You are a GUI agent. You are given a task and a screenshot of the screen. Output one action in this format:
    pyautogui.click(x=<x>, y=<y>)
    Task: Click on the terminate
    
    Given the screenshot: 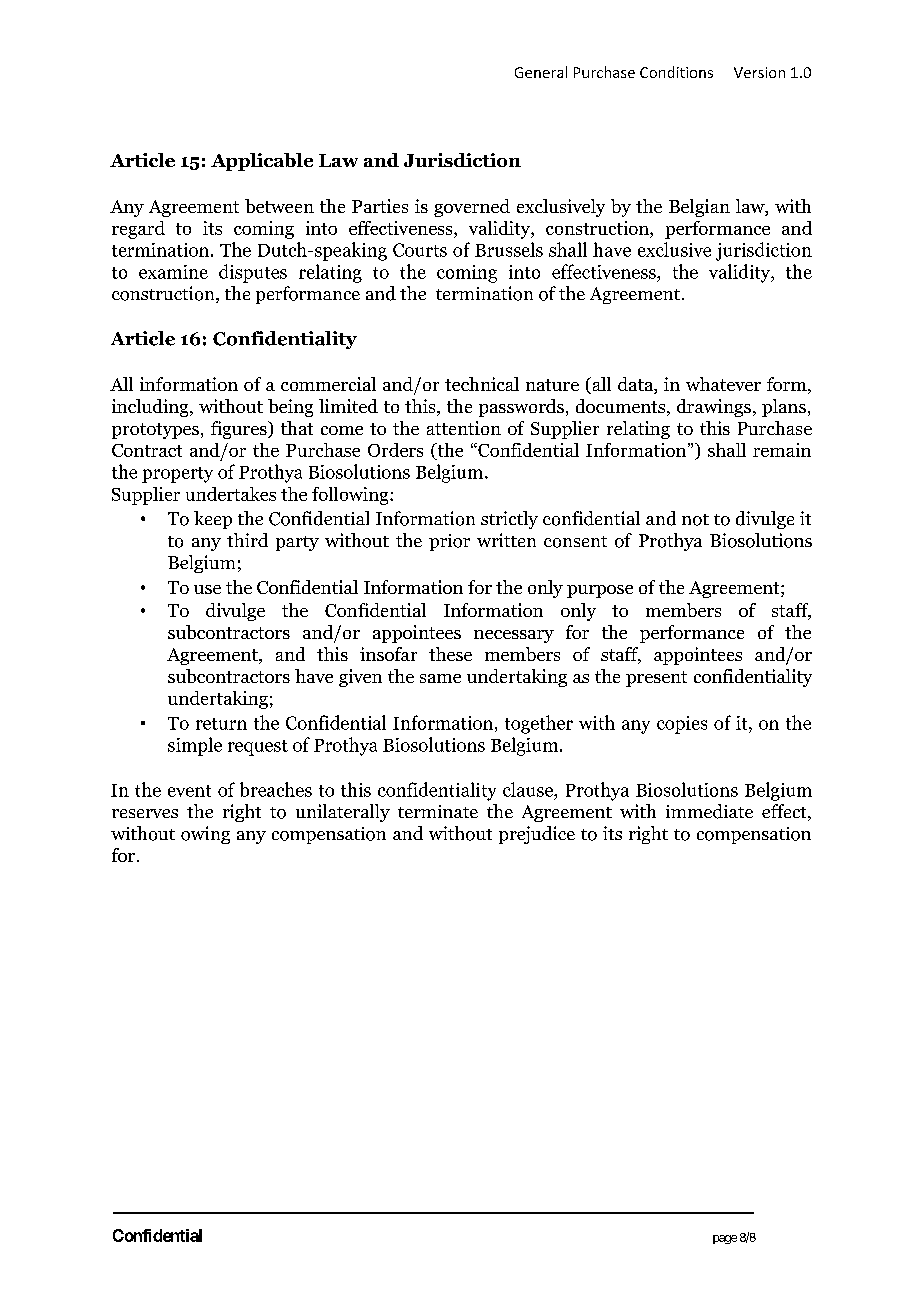 What is the action you would take?
    pyautogui.click(x=438, y=811)
